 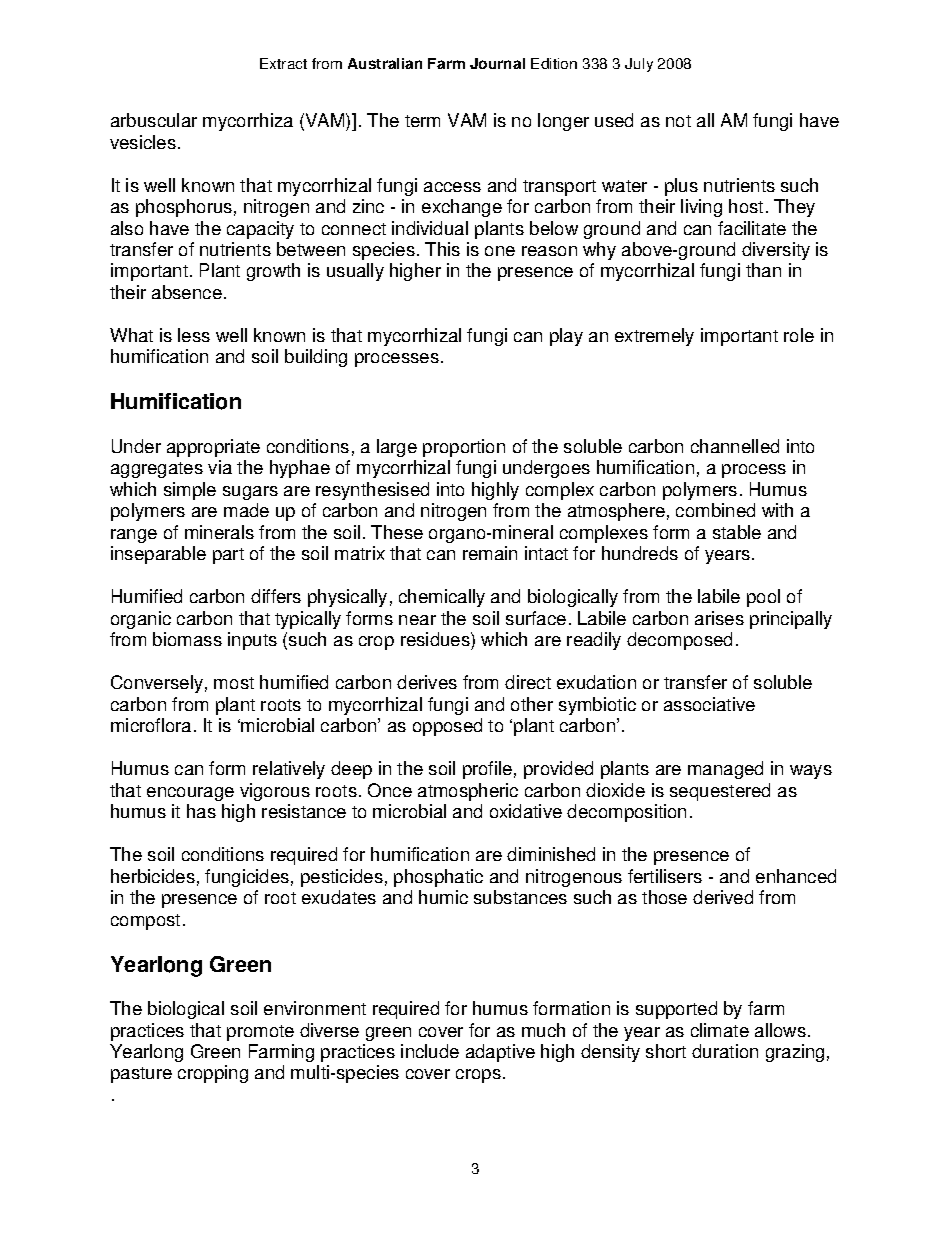 What do you see at coordinates (464, 448) in the screenshot?
I see `proportion` at bounding box center [464, 448].
